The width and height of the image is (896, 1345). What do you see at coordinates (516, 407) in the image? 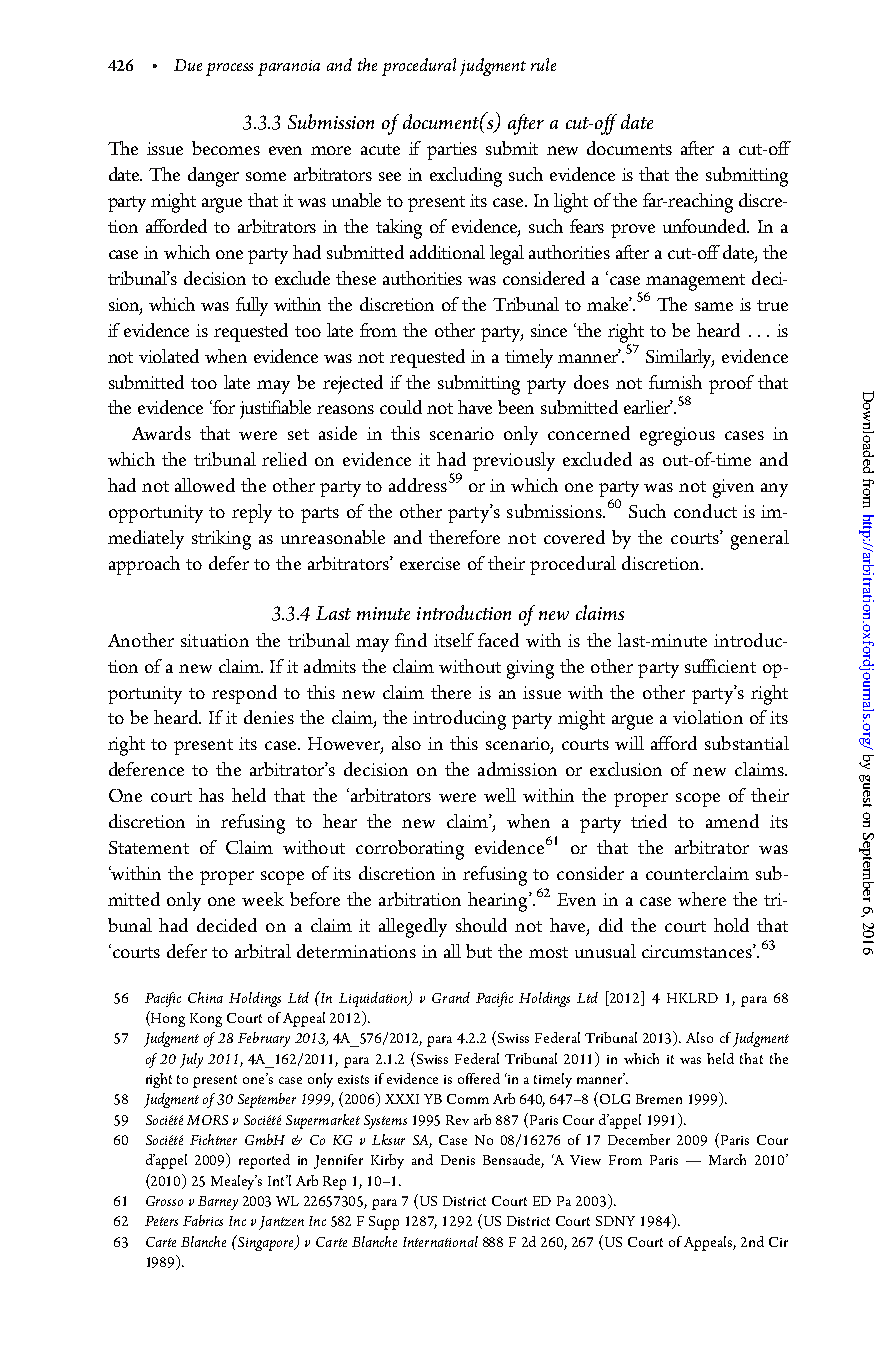
I see `been` at bounding box center [516, 407].
